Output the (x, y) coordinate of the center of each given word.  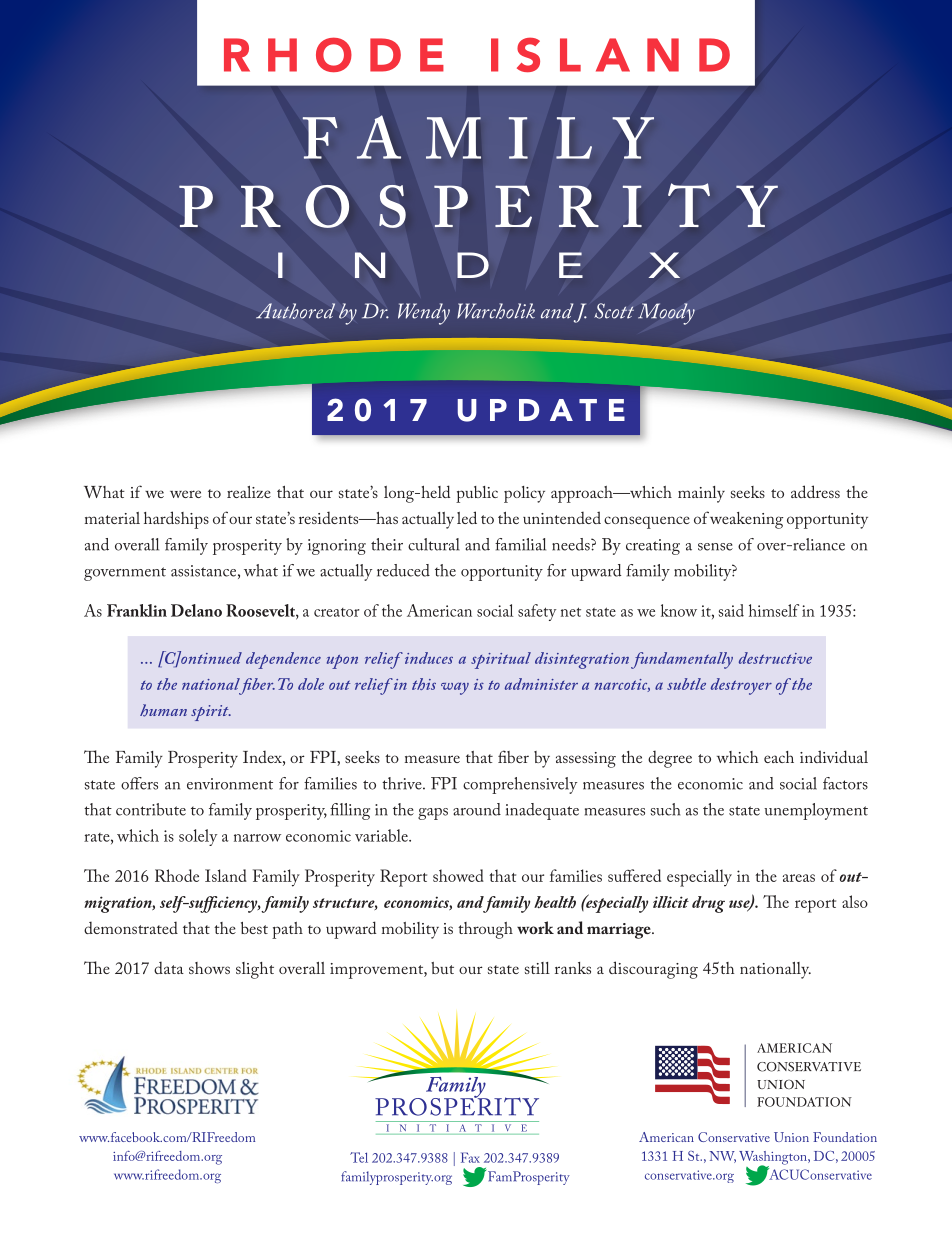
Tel (359, 1157)
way (455, 688)
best (254, 928)
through (485, 930)
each (779, 757)
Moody (666, 314)
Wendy (424, 314)
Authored (295, 311)
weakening (746, 520)
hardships (176, 520)
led (467, 517)
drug (708, 904)
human (163, 710)
